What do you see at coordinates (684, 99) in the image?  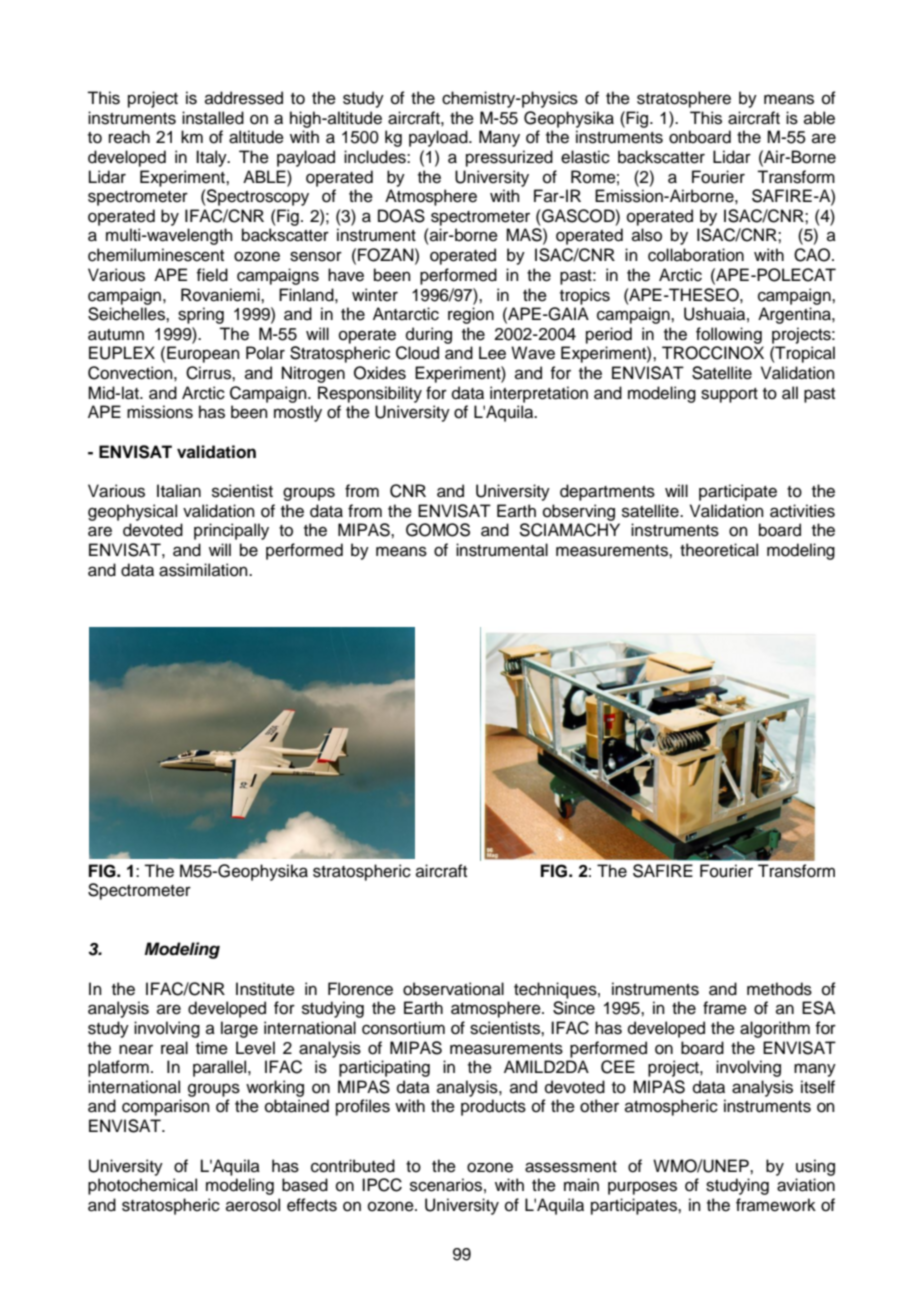 I see `stratosphere` at bounding box center [684, 99].
